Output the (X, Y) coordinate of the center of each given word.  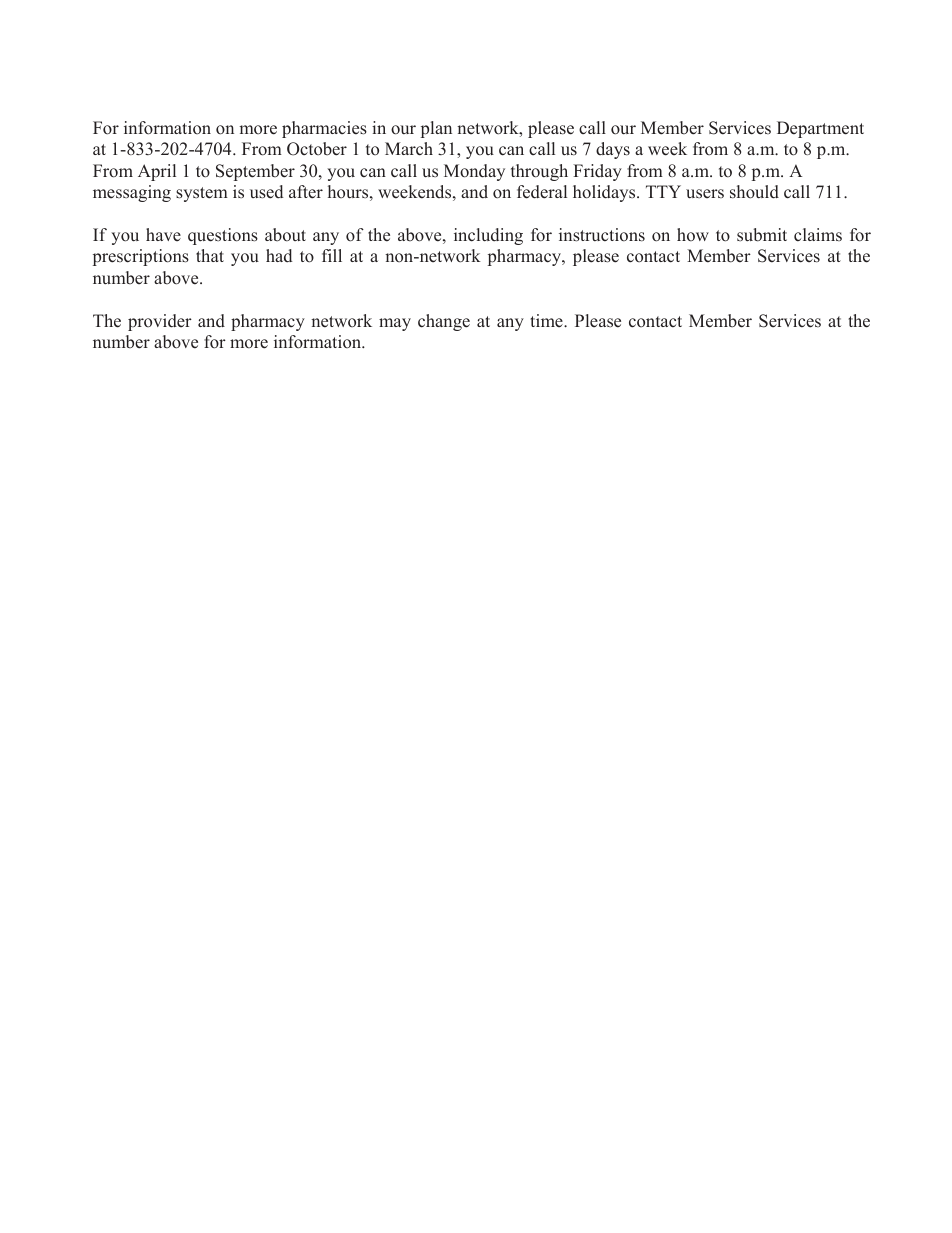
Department (820, 129)
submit (762, 235)
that (210, 255)
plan (436, 129)
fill (332, 255)
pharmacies (324, 129)
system (202, 194)
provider (160, 322)
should (754, 192)
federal (542, 192)
